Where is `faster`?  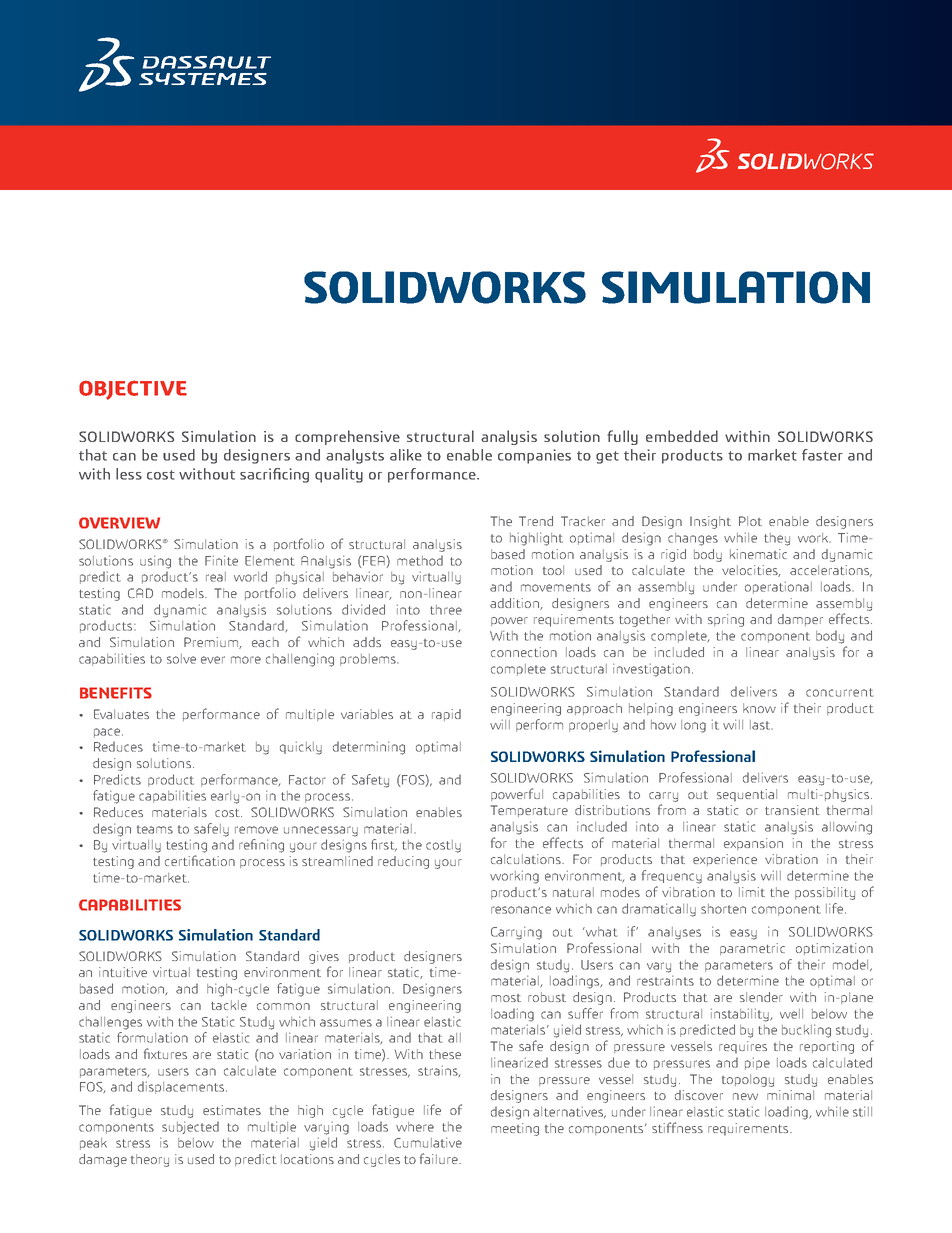 faster is located at coordinates (822, 455).
